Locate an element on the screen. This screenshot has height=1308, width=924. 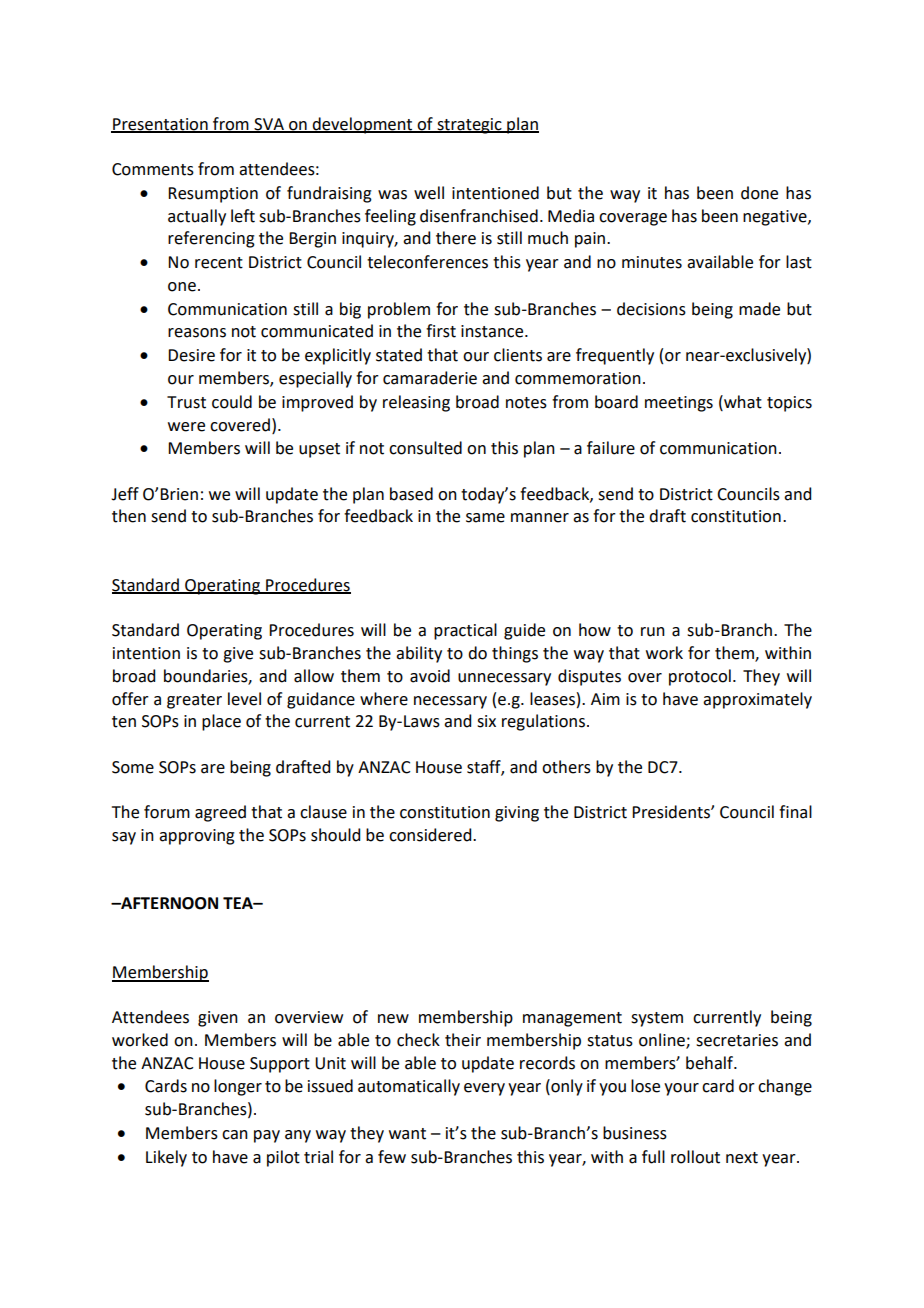
first is located at coordinates (441, 331).
